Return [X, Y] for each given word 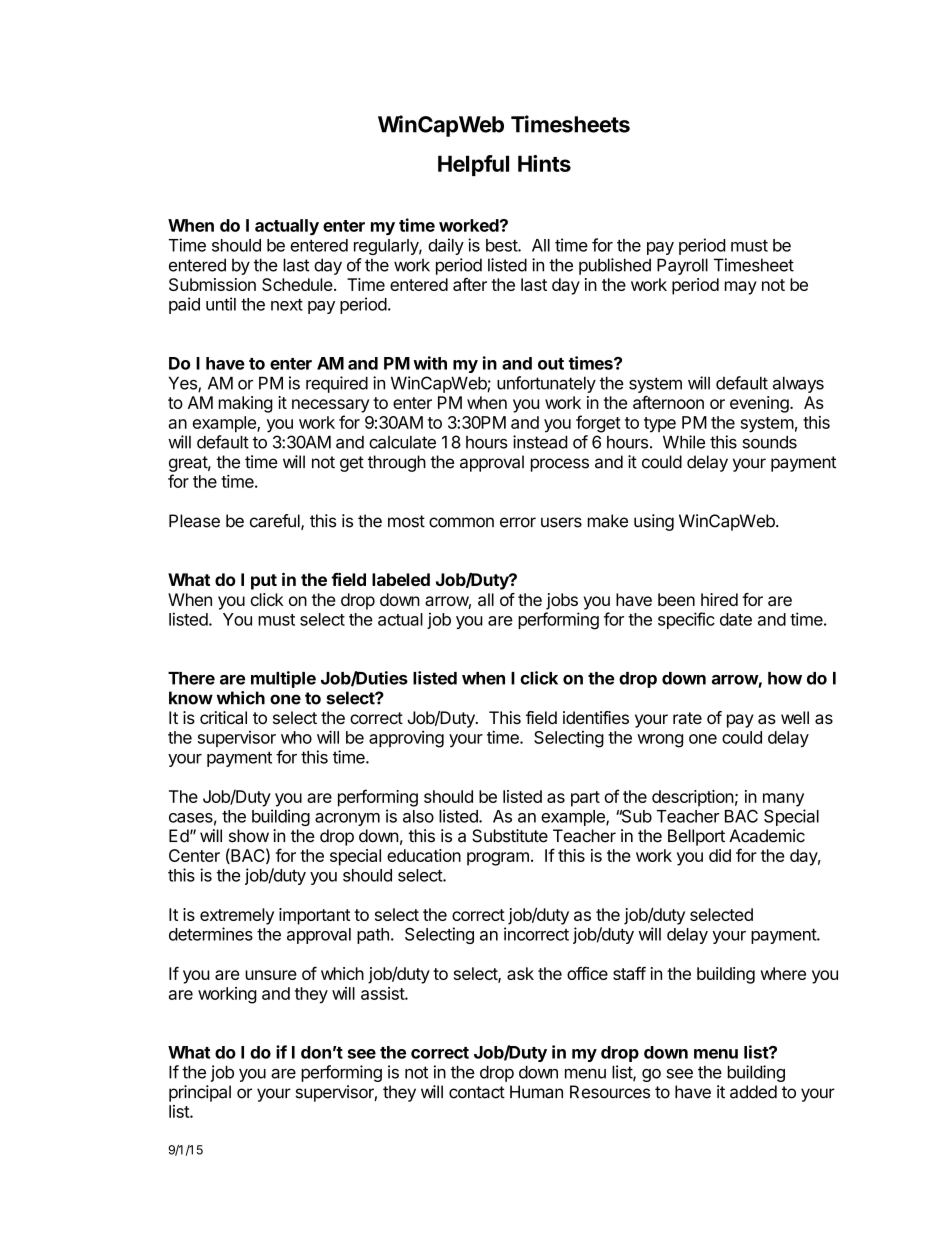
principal [200, 1093]
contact [477, 1092]
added [753, 1092]
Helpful [473, 165]
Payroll [682, 266]
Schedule [297, 284]
